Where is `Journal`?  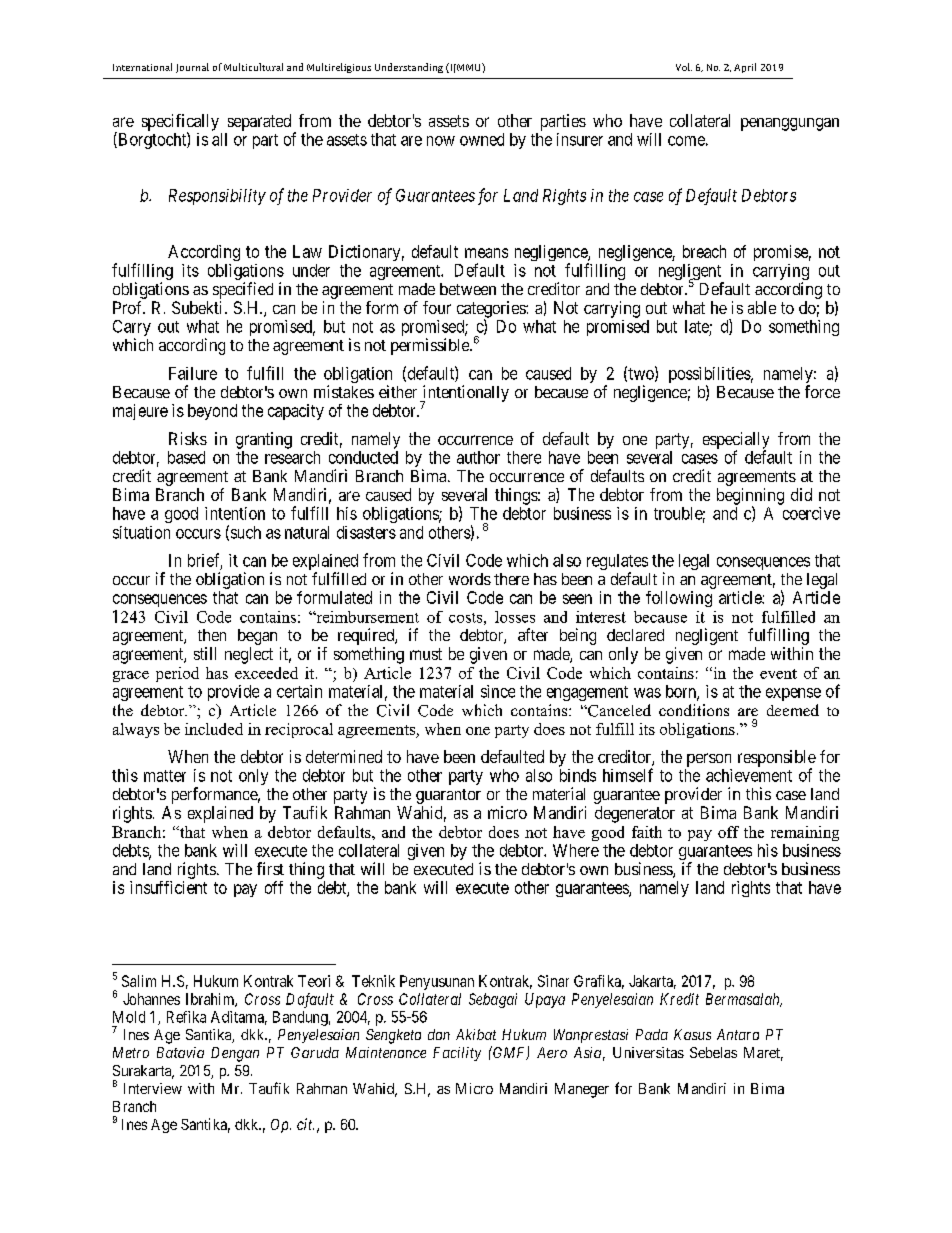
Journal is located at coordinates (192, 68).
